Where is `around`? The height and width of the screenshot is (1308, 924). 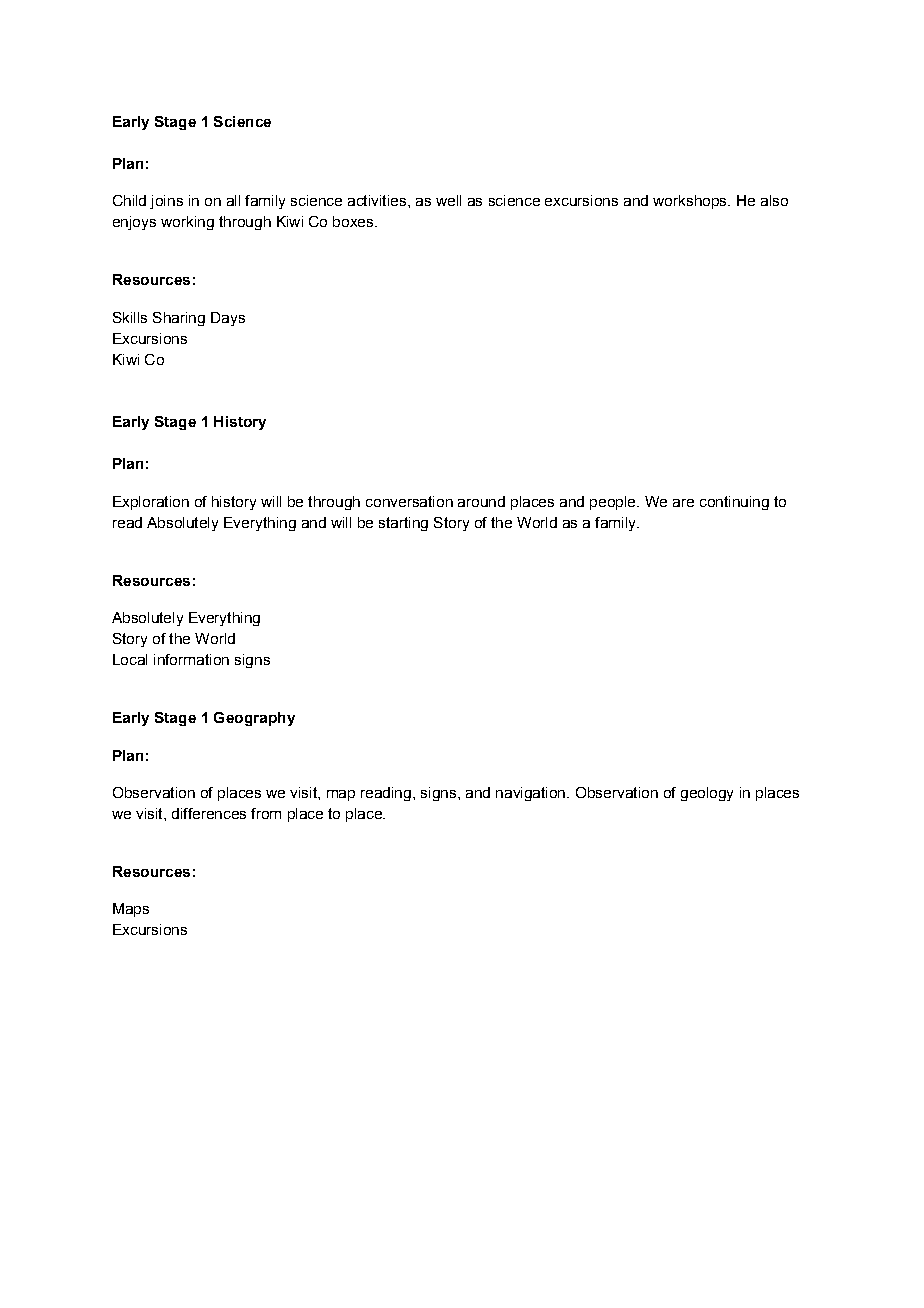 around is located at coordinates (481, 501).
